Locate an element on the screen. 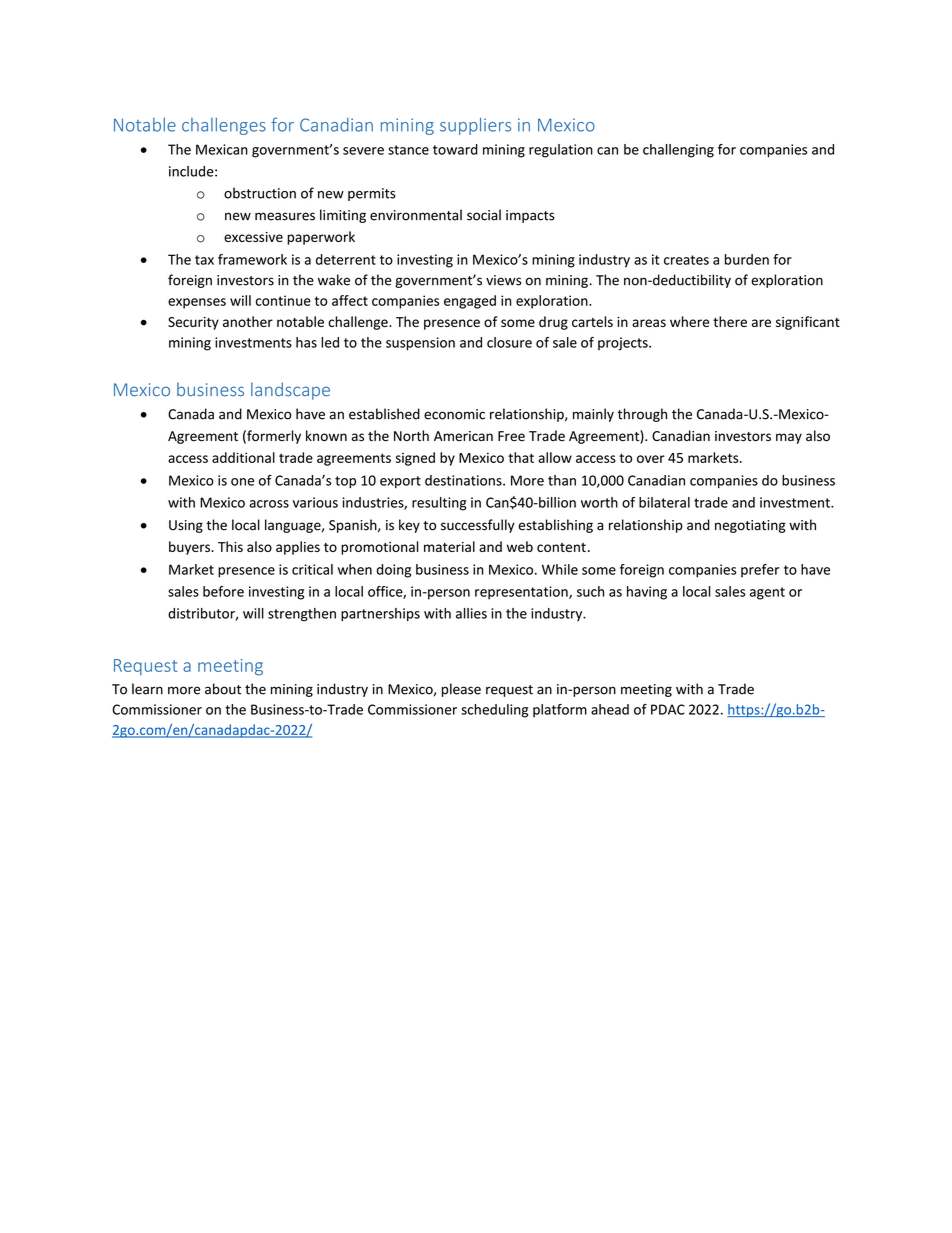  please is located at coordinates (461, 690).
